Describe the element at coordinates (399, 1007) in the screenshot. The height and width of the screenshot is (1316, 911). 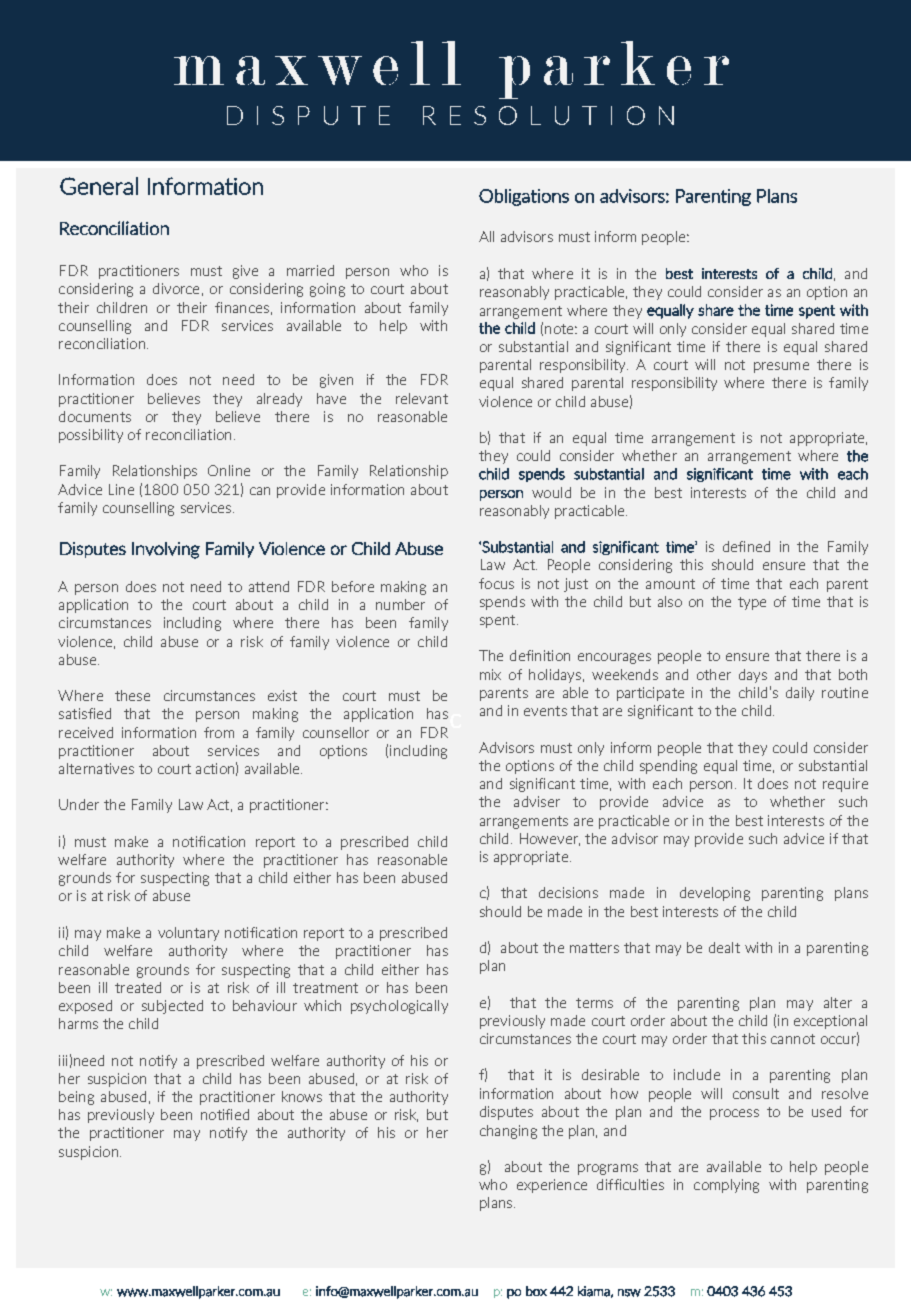
I see `psychologically` at that location.
